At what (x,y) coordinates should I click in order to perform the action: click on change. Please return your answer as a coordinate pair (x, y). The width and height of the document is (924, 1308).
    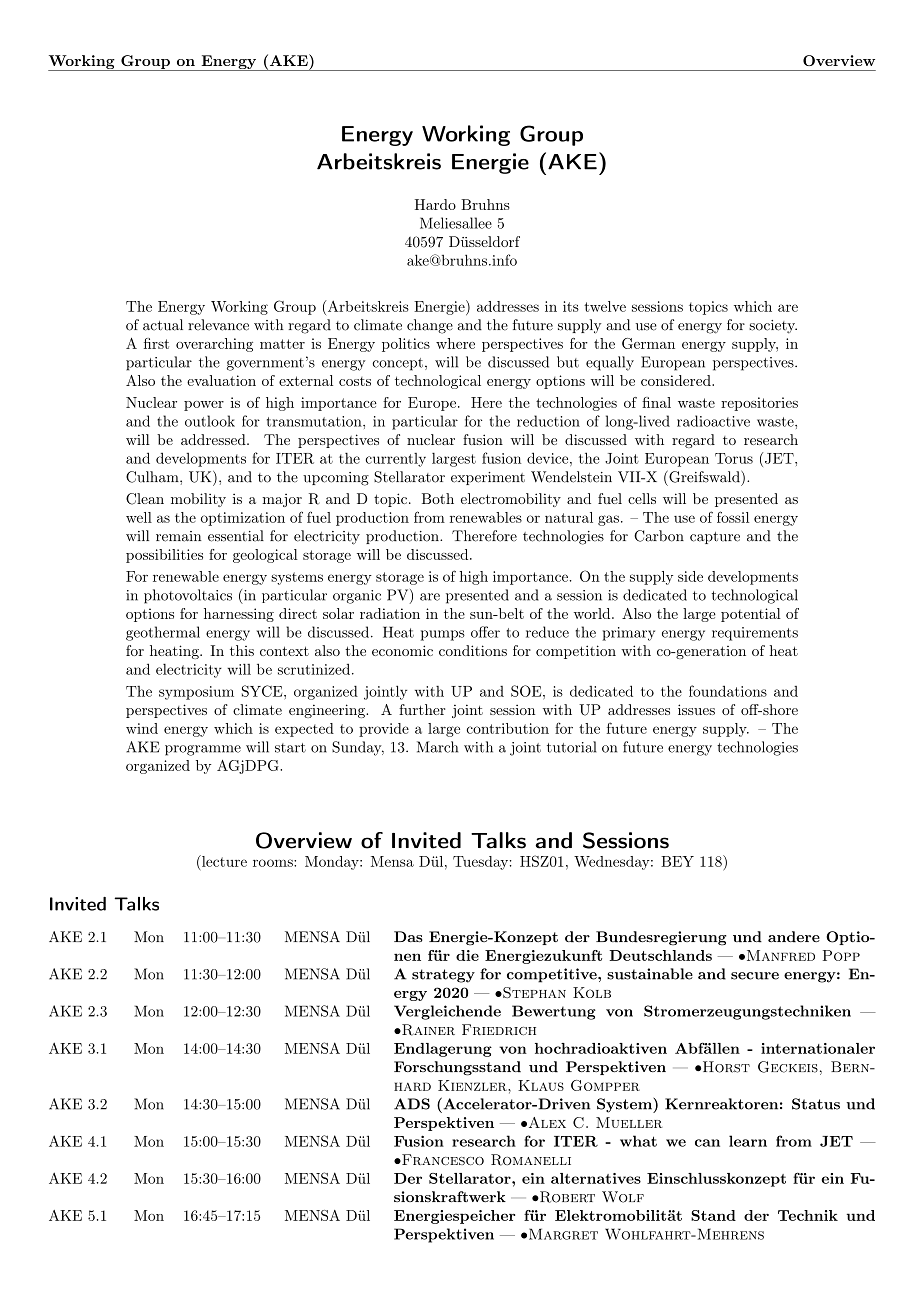
    Looking at the image, I should click on (430, 326).
